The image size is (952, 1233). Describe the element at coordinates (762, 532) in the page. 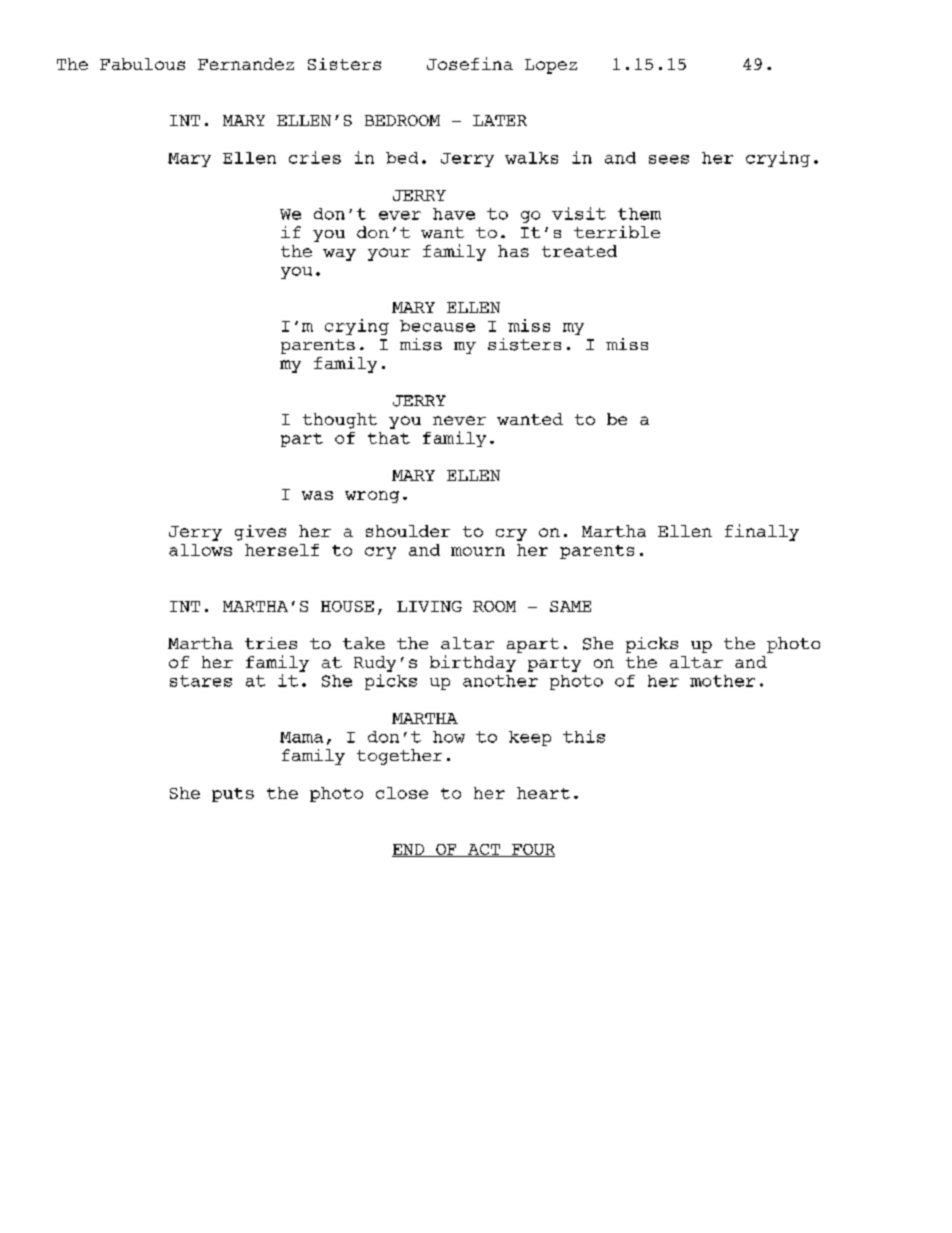

I see `finally` at that location.
